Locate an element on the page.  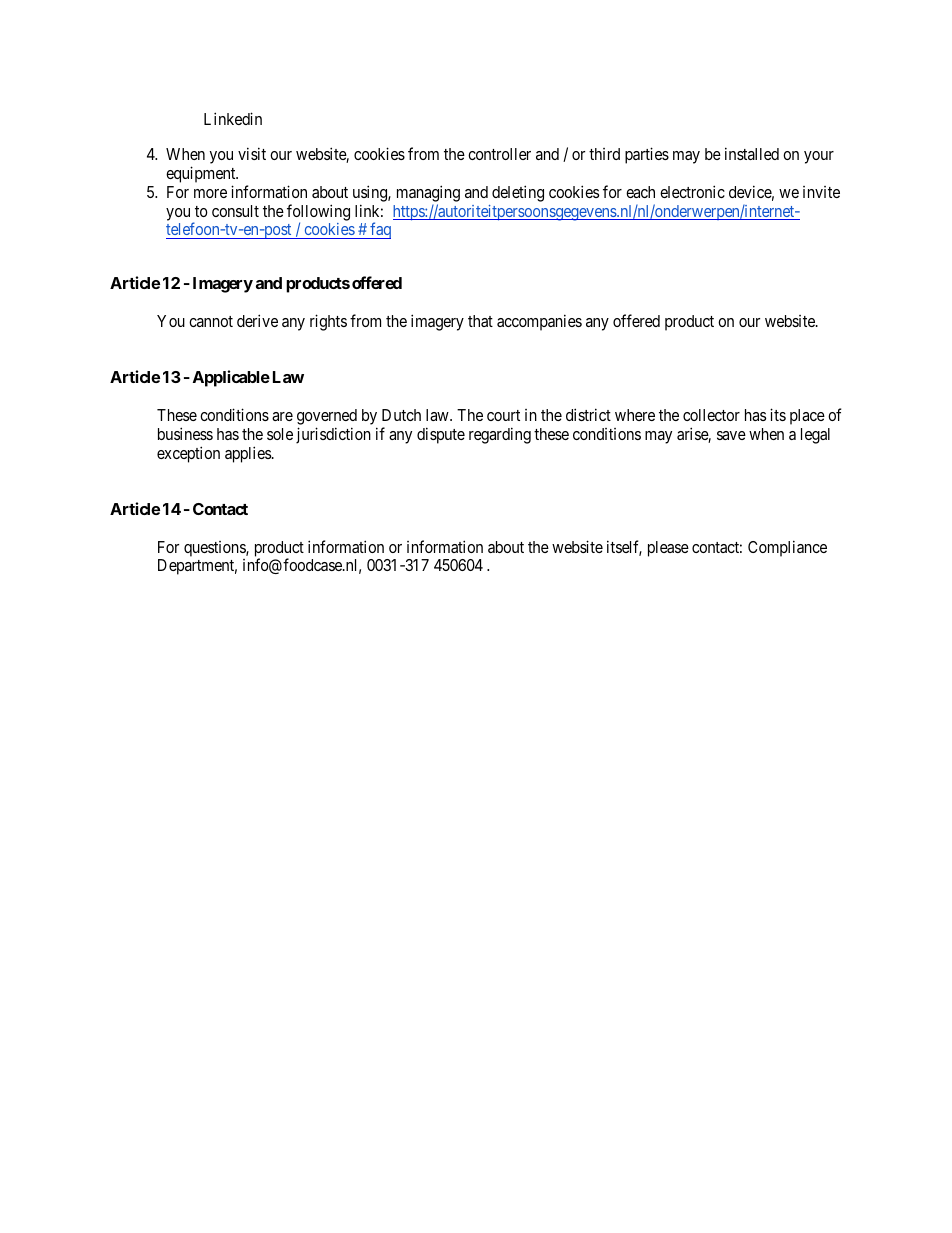
questions is located at coordinates (215, 549).
